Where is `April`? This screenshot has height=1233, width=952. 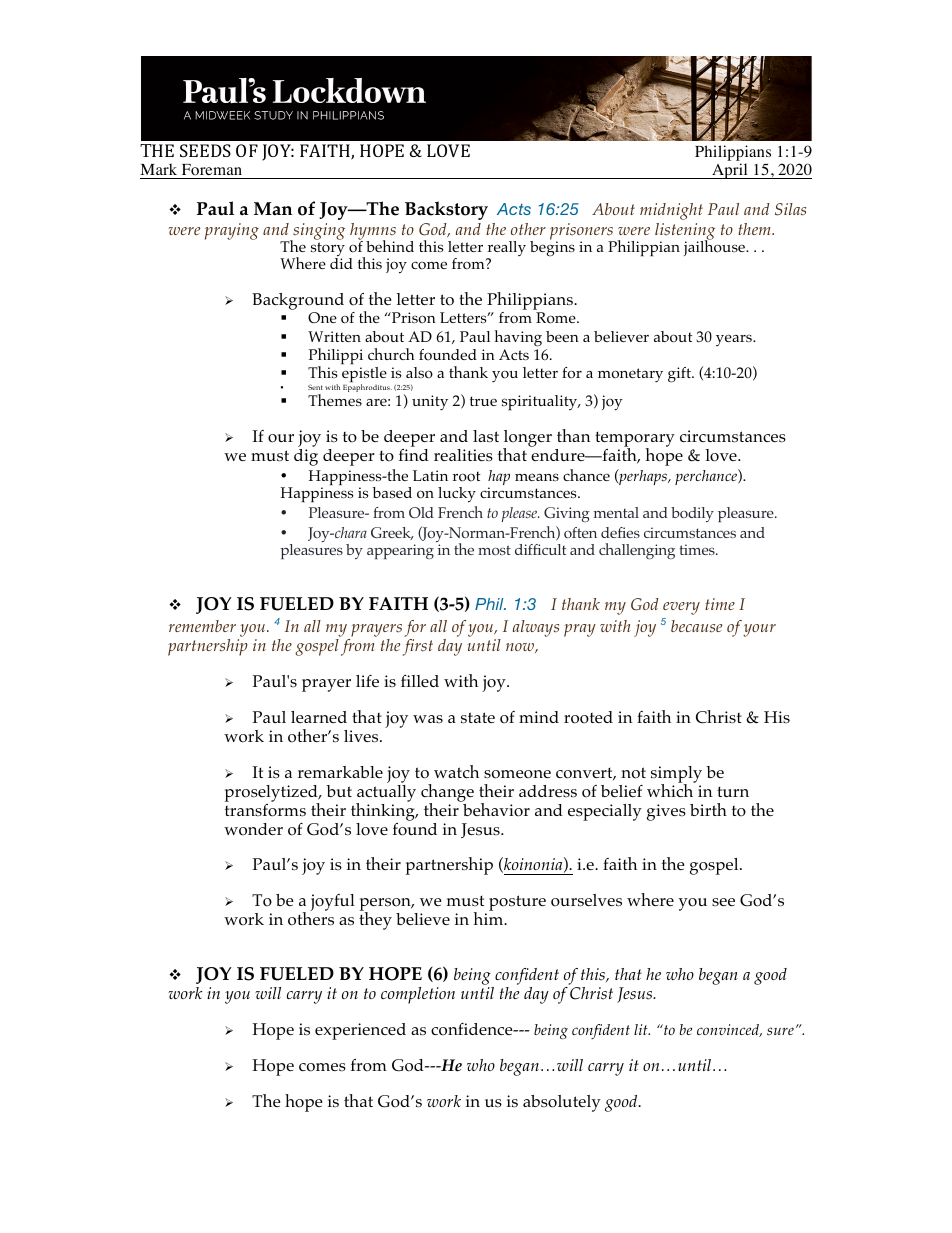
April is located at coordinates (730, 171).
